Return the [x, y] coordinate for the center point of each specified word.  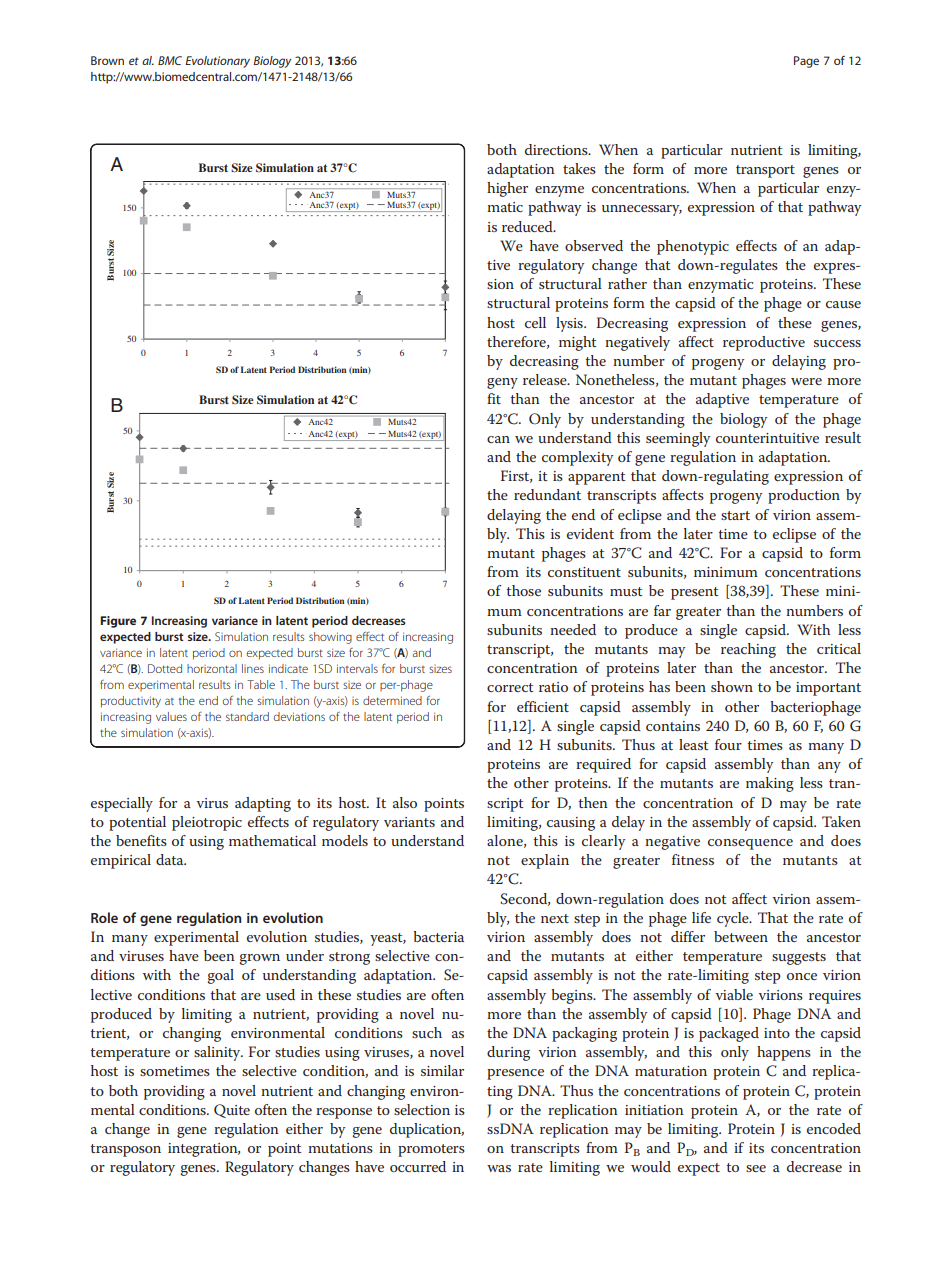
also [405, 802]
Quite [232, 1111]
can [498, 439]
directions [557, 149]
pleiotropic [207, 823]
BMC [170, 60]
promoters [431, 1150]
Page [806, 62]
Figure [118, 622]
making [770, 784]
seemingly [678, 439]
